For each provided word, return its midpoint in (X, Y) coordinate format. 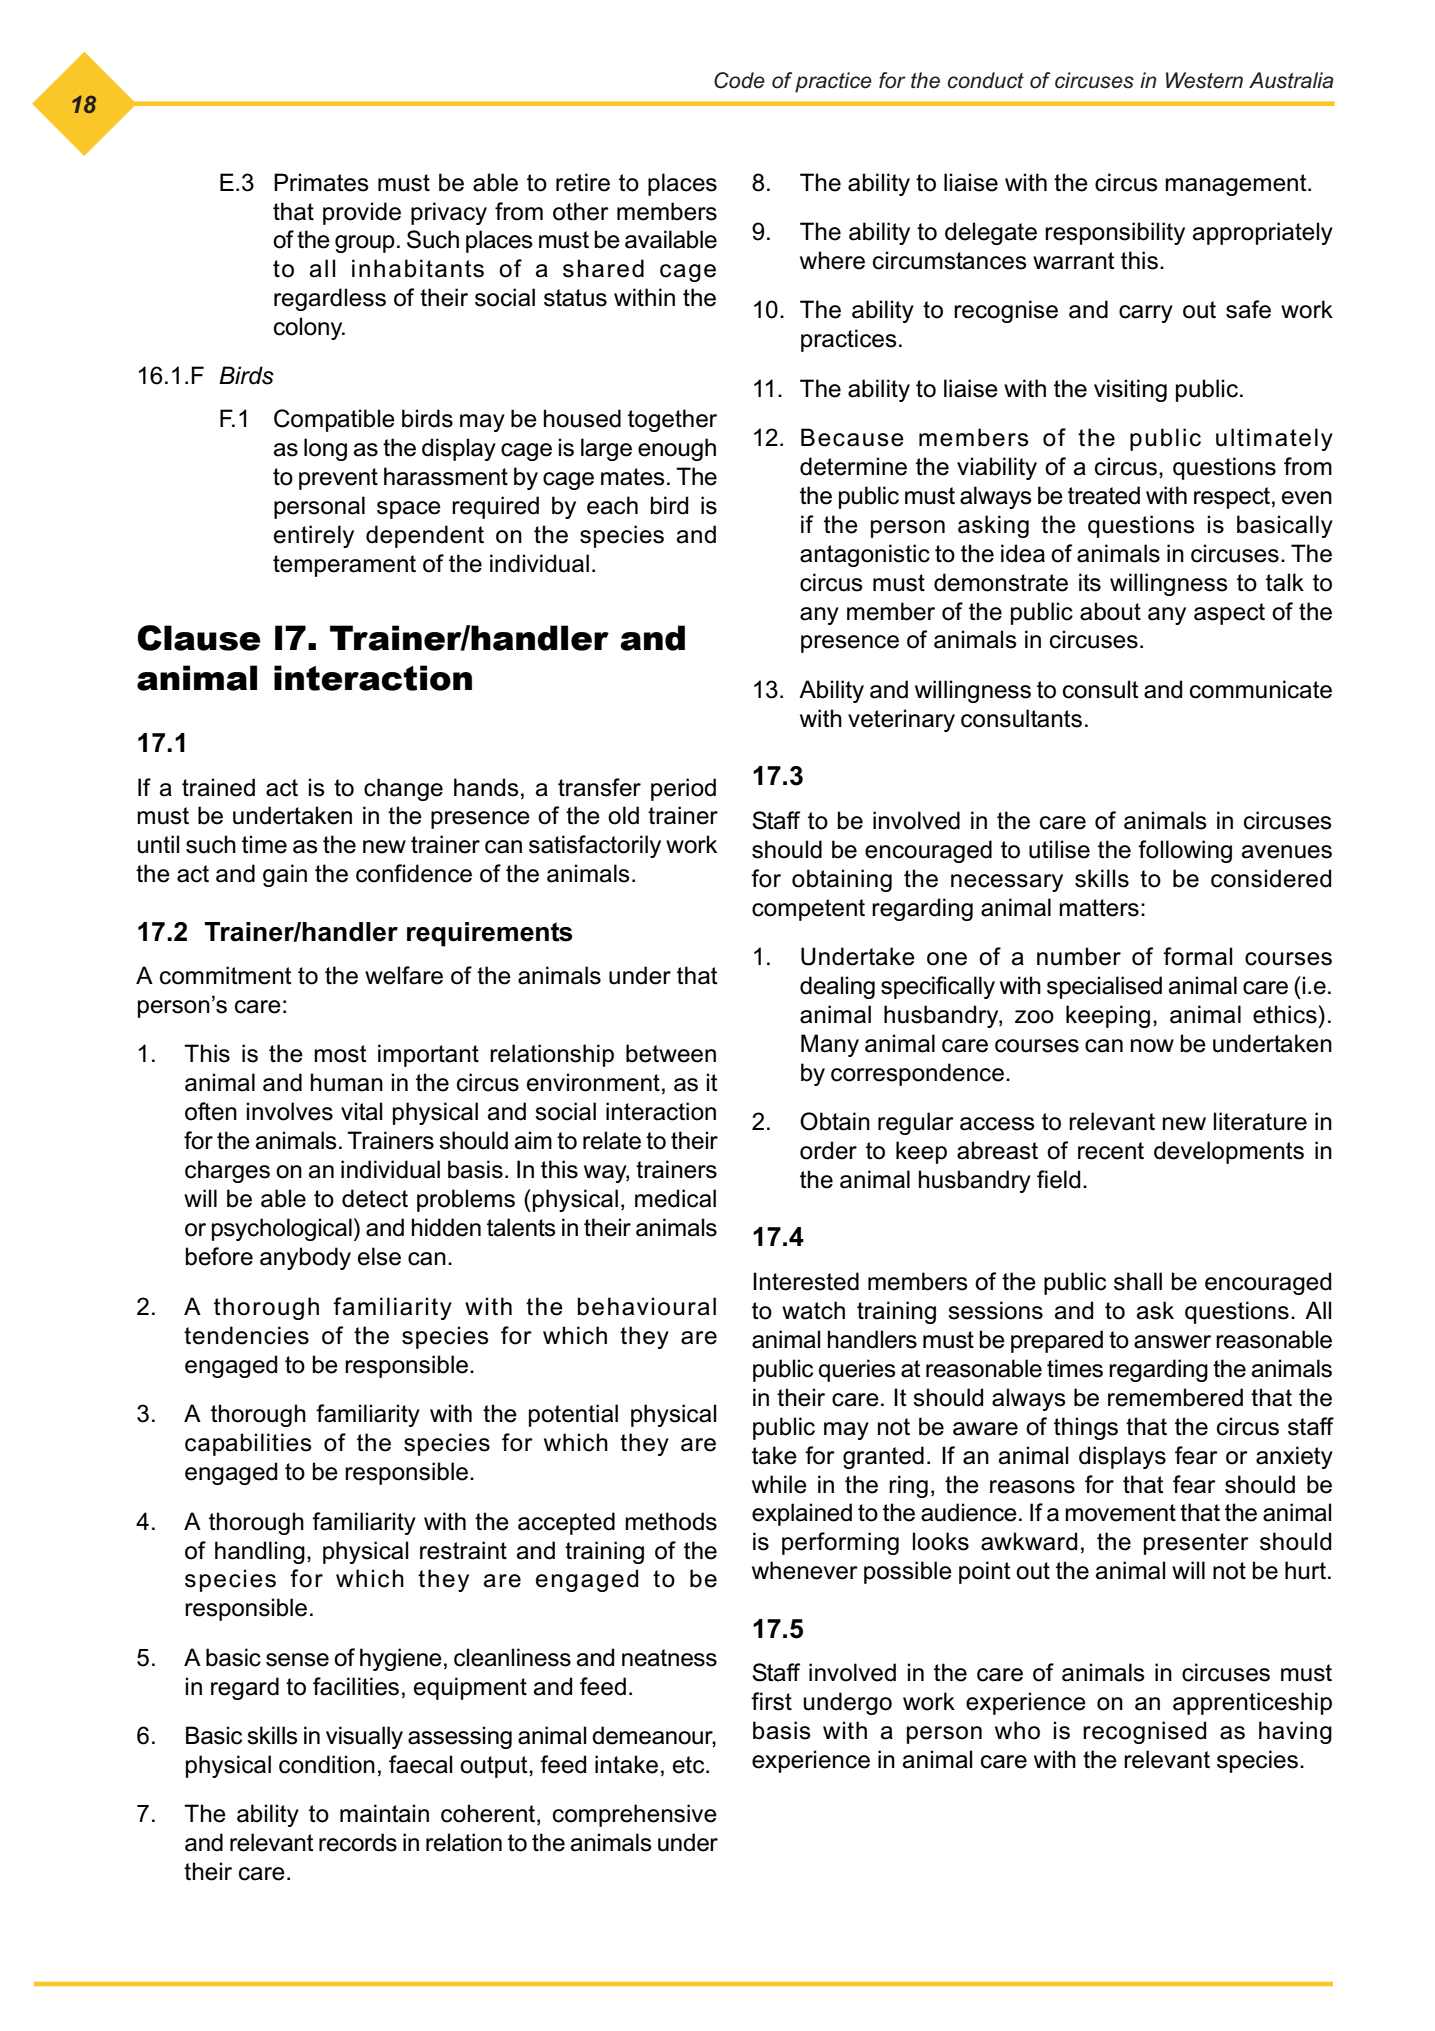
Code (739, 80)
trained (218, 787)
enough (677, 449)
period (683, 789)
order (828, 1150)
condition (327, 1764)
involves (290, 1111)
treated (1104, 495)
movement (1120, 1513)
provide (362, 213)
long (325, 449)
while (779, 1484)
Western (1204, 80)
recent (1111, 1151)
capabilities (248, 1444)
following (1185, 851)
